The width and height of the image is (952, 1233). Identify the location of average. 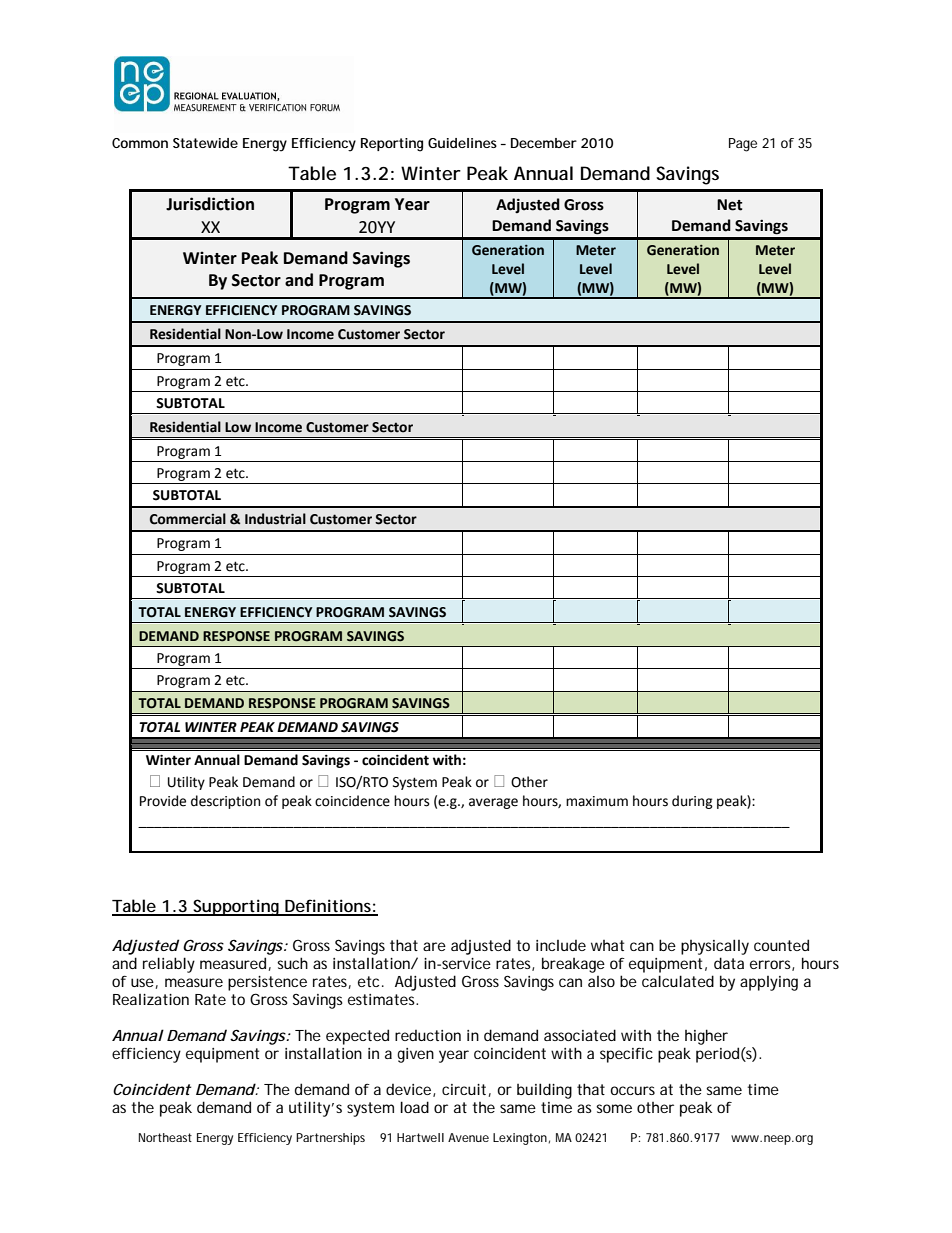
(493, 803).
